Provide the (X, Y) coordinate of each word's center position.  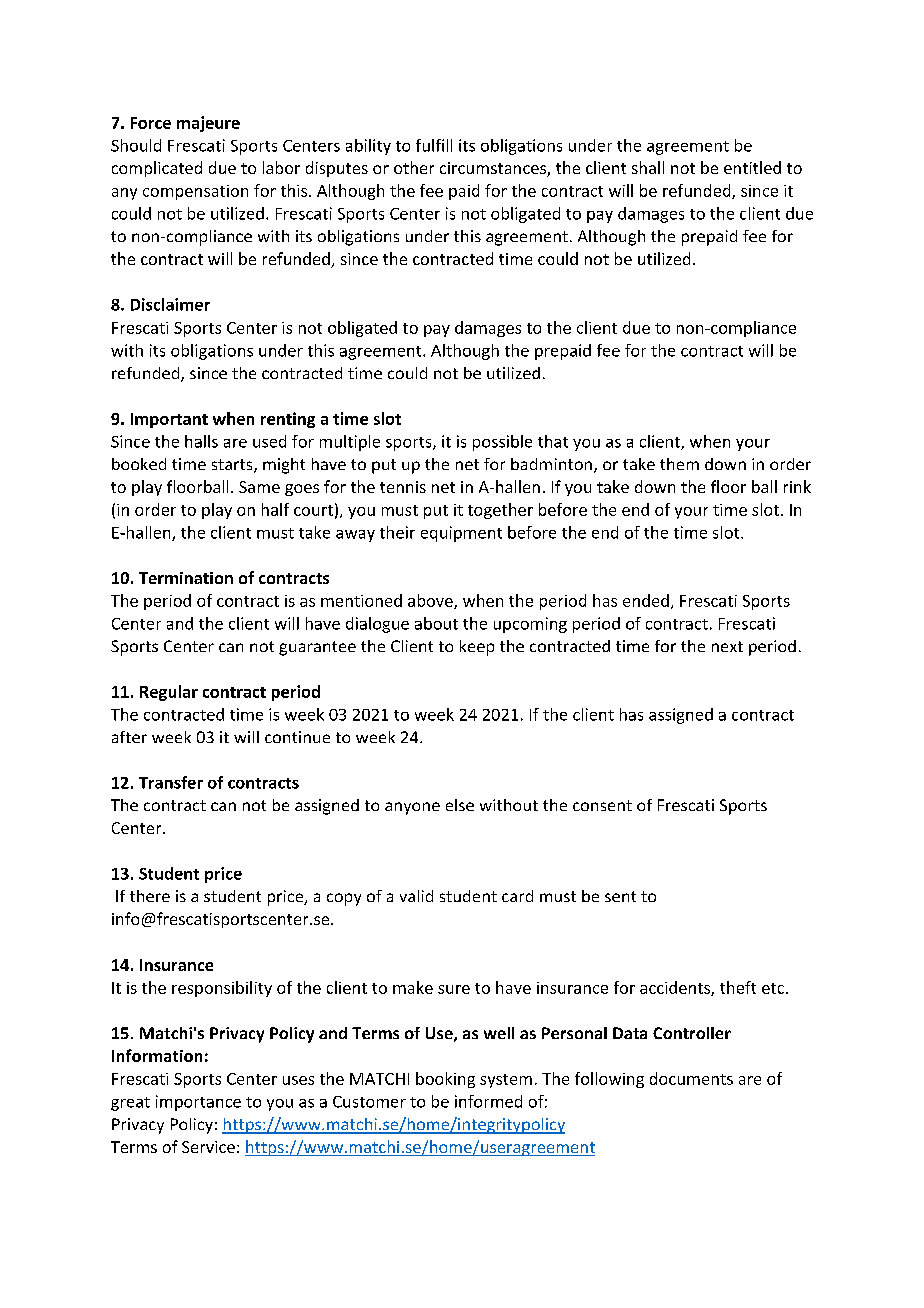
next (727, 646)
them (679, 464)
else (460, 805)
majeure (208, 124)
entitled (752, 167)
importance (198, 1103)
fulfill (434, 145)
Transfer (171, 782)
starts (233, 466)
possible (502, 443)
